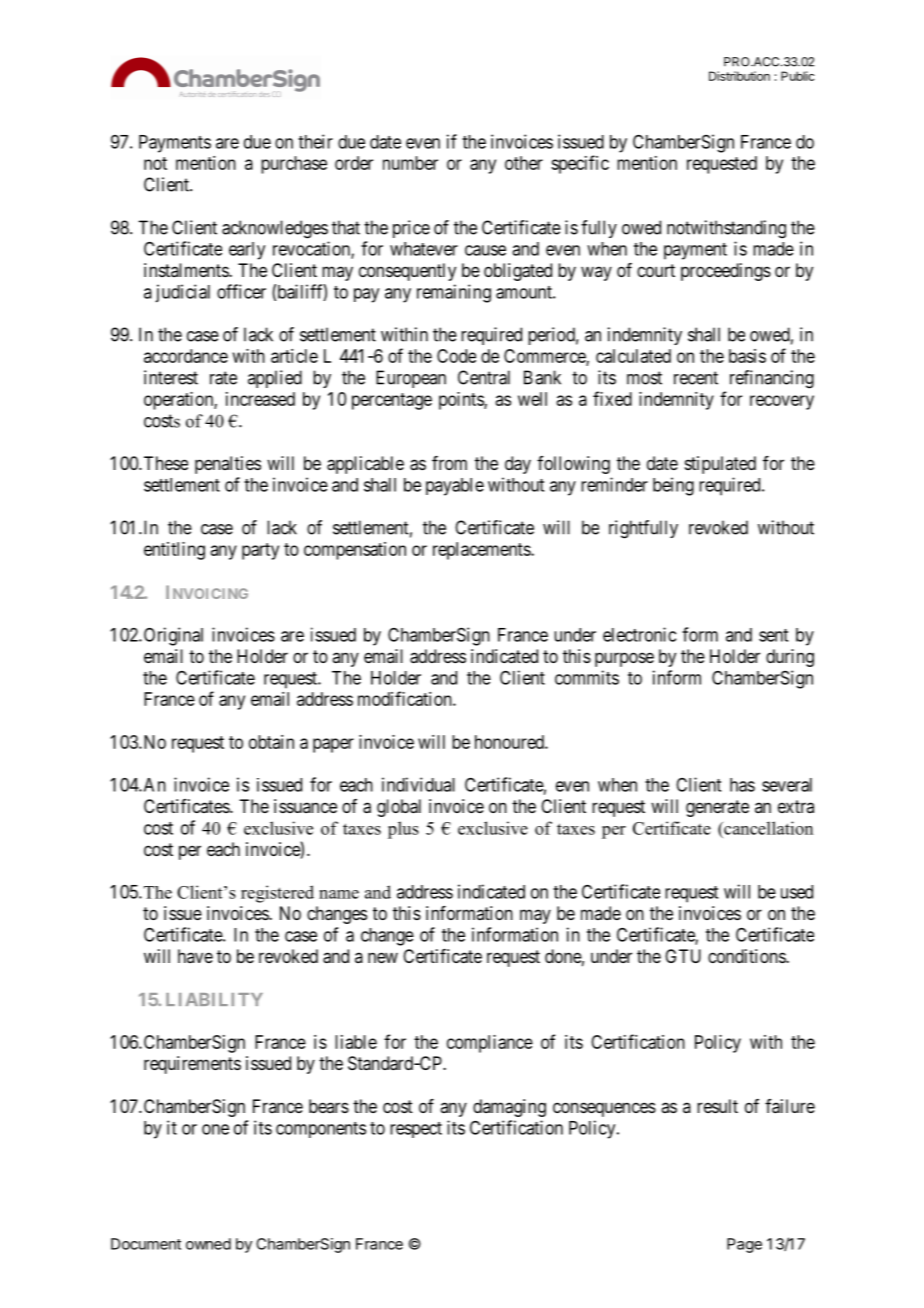 Image resolution: width=924 pixels, height=1308 pixels. Describe the element at coordinates (524, 163) in the document. I see `other` at that location.
